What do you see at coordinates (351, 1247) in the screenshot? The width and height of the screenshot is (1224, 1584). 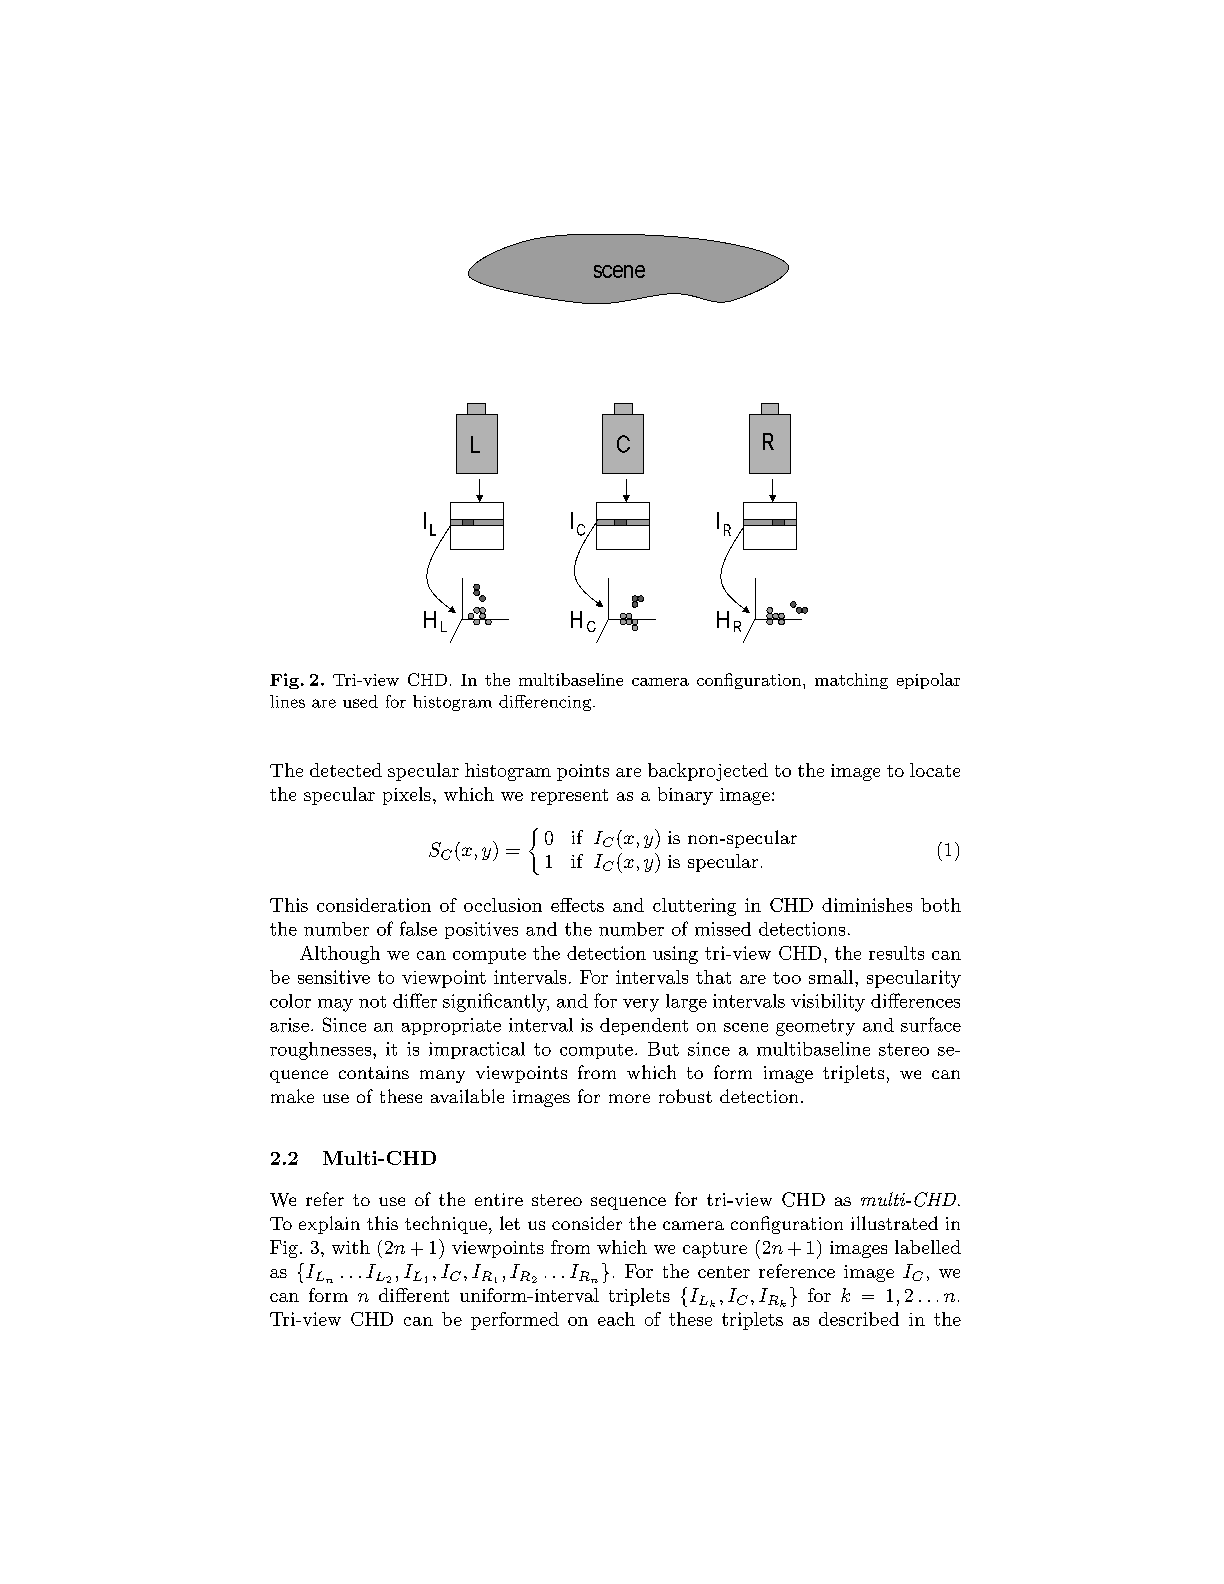 I see `with` at bounding box center [351, 1247].
